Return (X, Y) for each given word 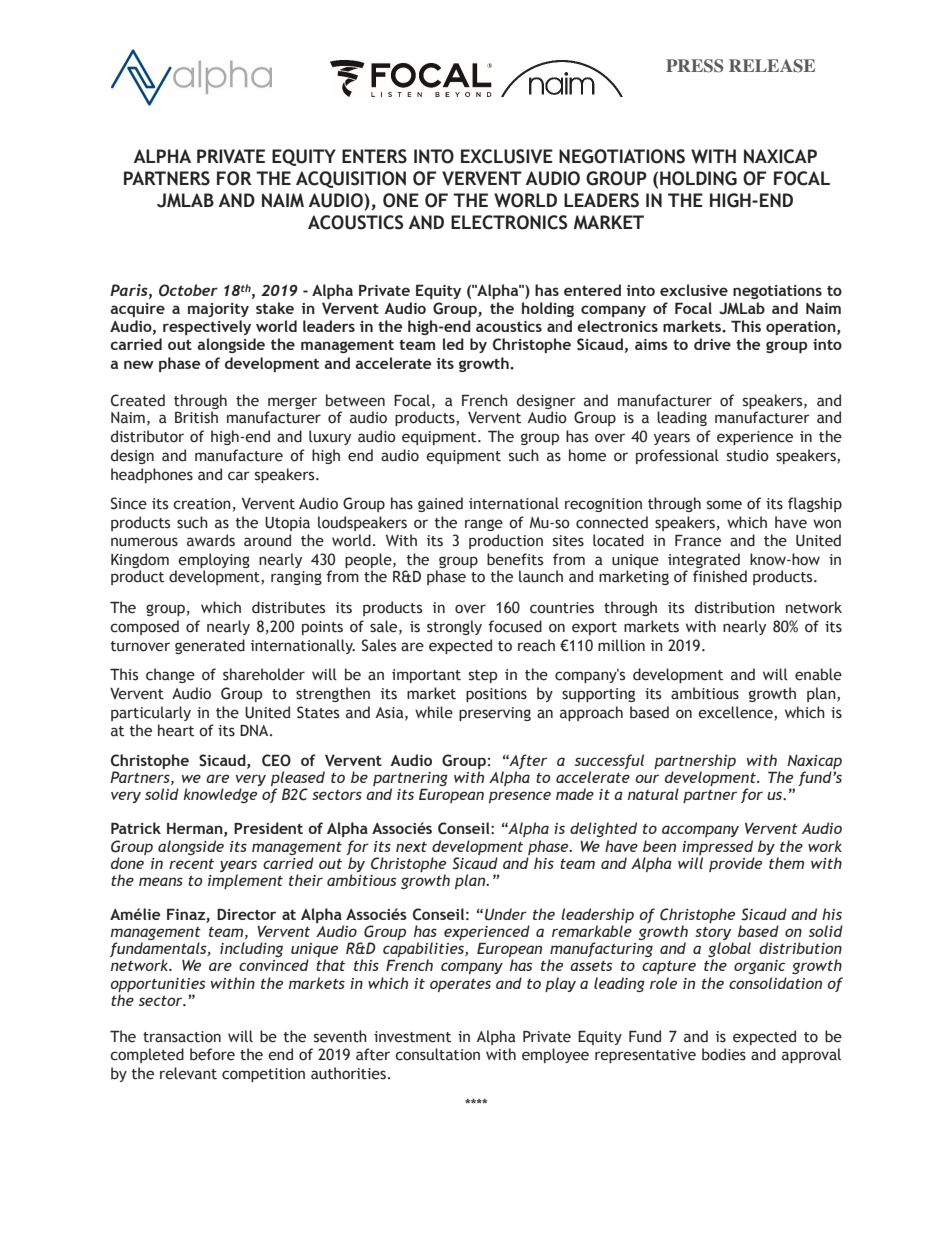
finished (720, 576)
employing (214, 562)
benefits (515, 559)
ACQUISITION (351, 179)
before (212, 1054)
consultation (437, 1054)
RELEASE (772, 66)
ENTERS (374, 156)
